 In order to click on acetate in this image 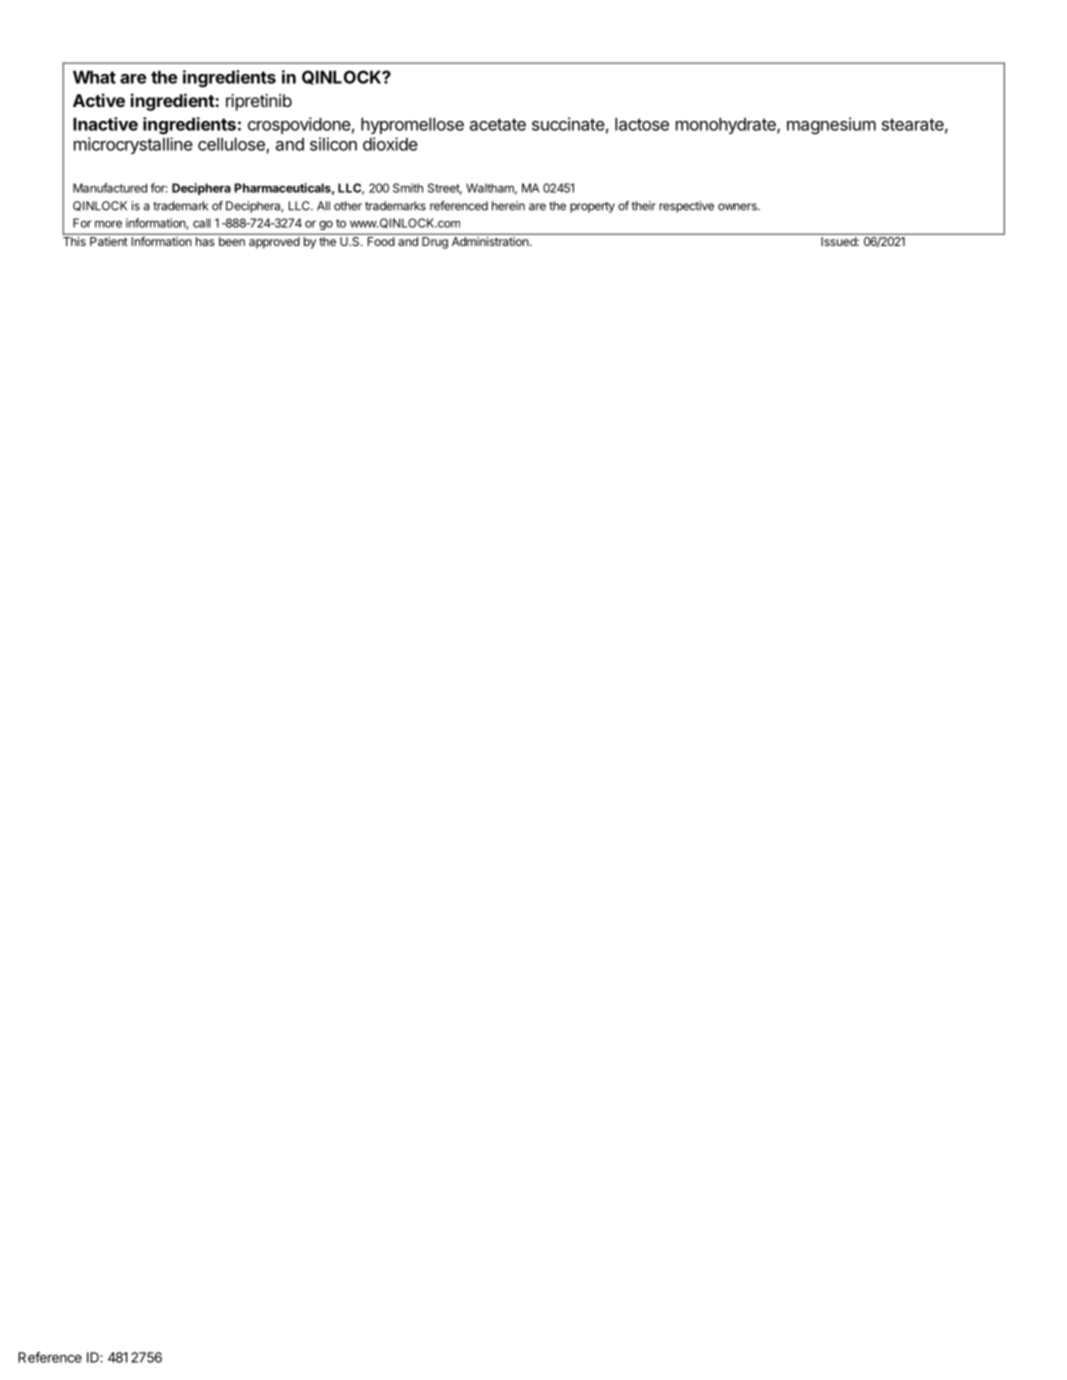, I will do `click(498, 124)`.
